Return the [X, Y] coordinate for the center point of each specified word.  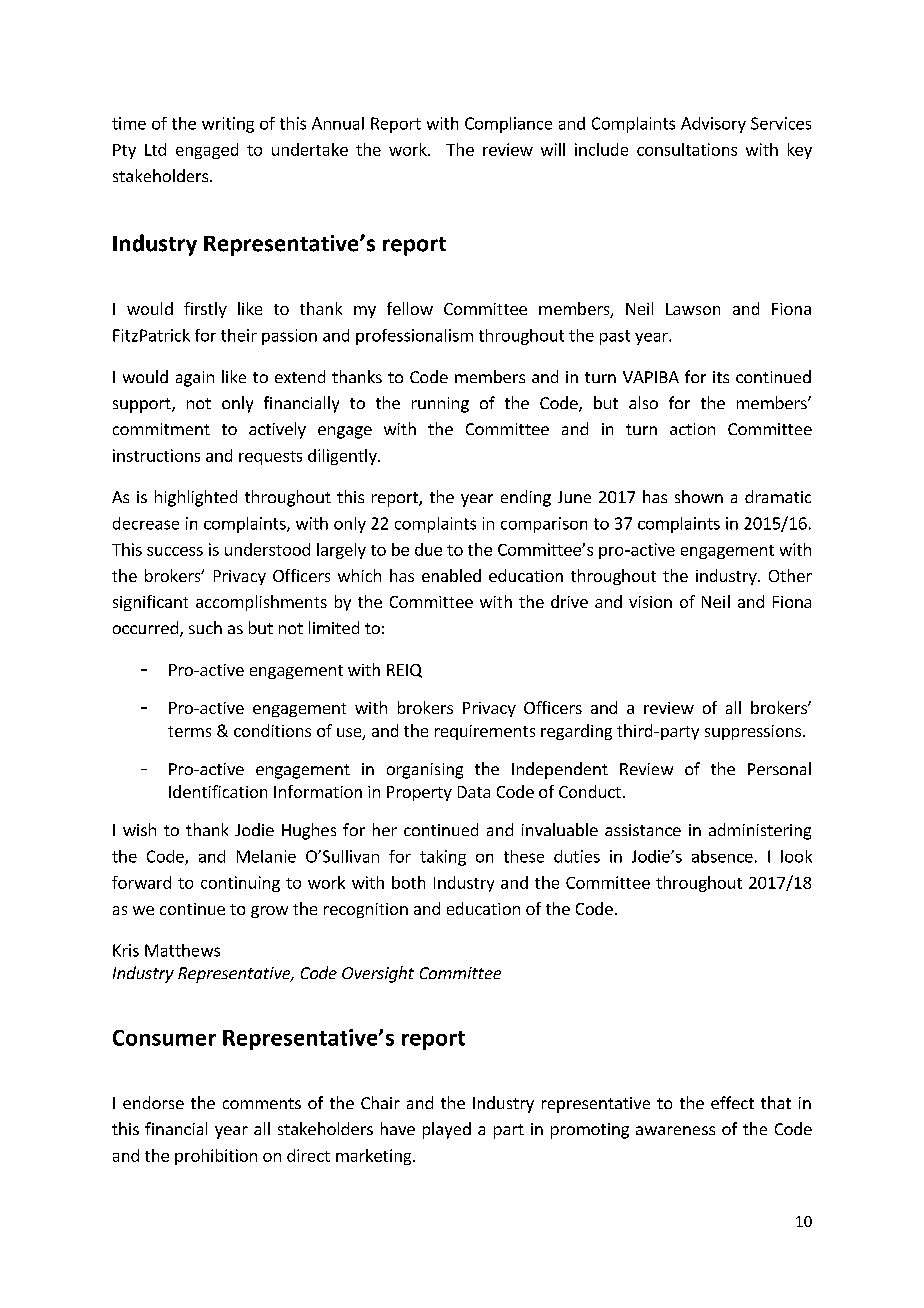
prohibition [216, 1157]
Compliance [508, 125]
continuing [240, 884]
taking [443, 858]
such [205, 627]
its [721, 377]
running [440, 405]
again [195, 379]
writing [228, 125]
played [447, 1130]
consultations [687, 149]
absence [722, 856]
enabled [451, 575]
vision [650, 602]
